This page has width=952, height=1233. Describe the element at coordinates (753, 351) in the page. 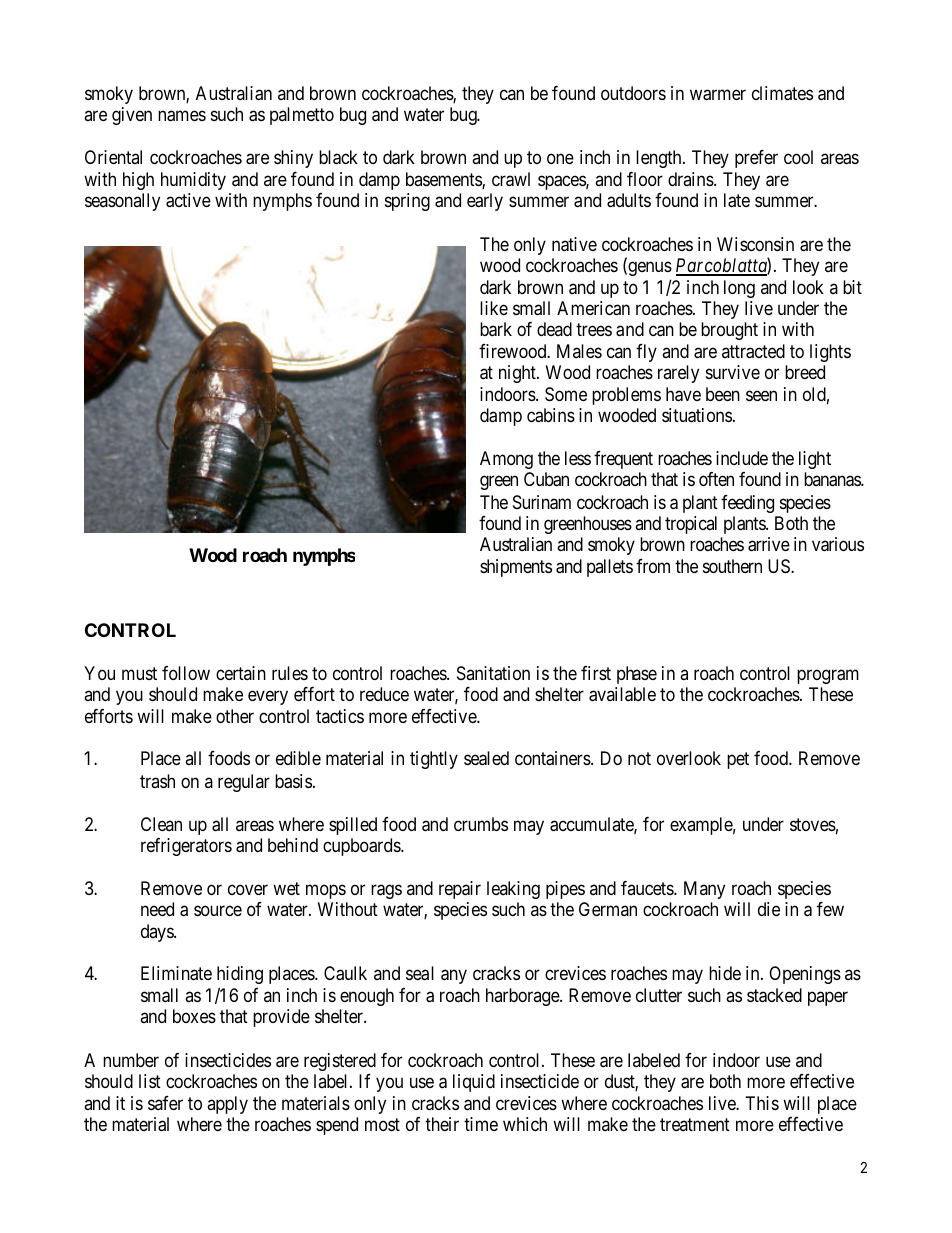

I see `attracted` at that location.
